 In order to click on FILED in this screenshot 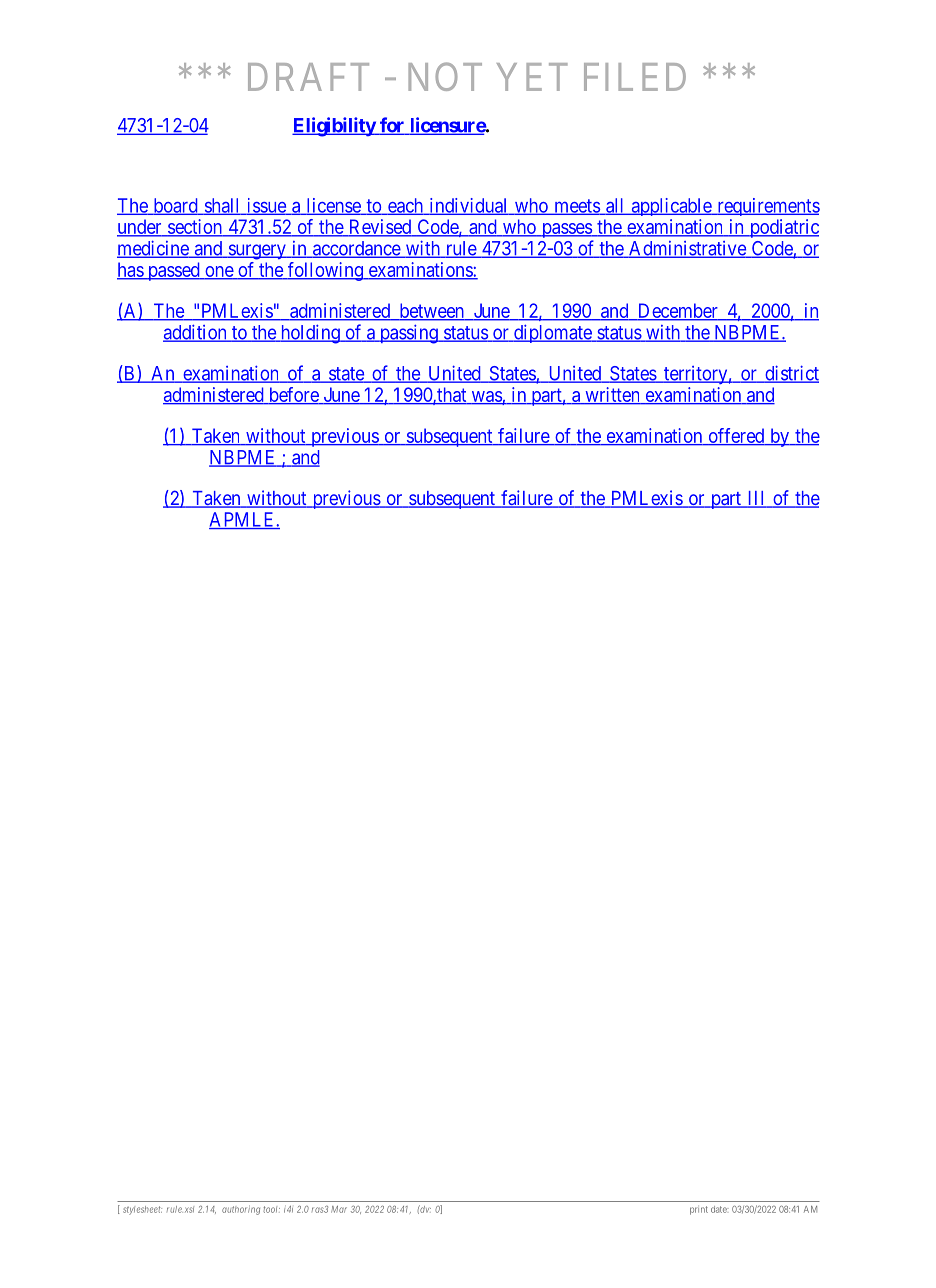, I will do `click(635, 77)`.
